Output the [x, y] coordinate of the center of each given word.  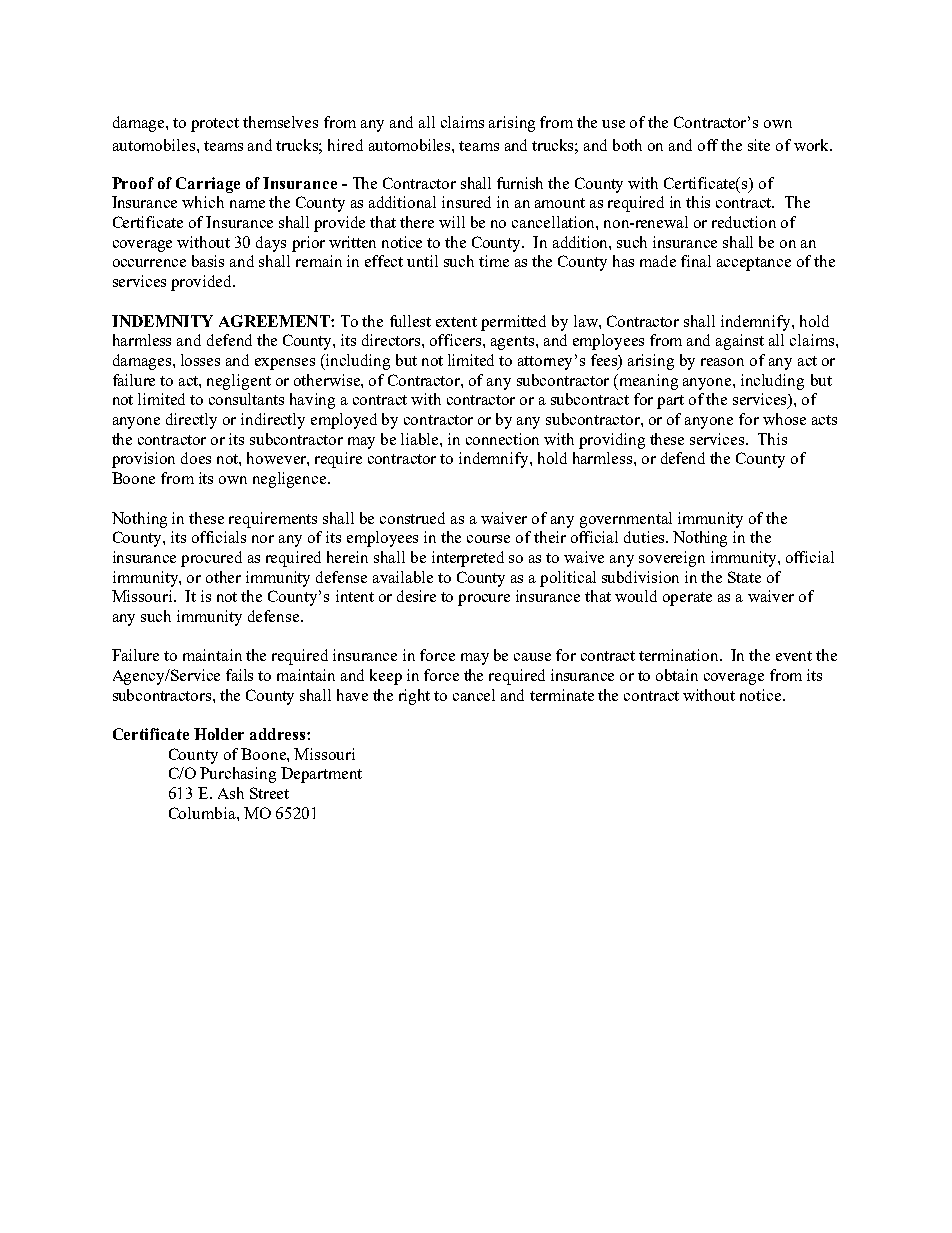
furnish [520, 183]
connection [502, 439]
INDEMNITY [162, 321]
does [196, 458]
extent [456, 322]
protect [215, 125]
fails [239, 675]
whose [784, 419]
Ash [231, 793]
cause [532, 657]
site [759, 145]
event [794, 656]
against [740, 342]
